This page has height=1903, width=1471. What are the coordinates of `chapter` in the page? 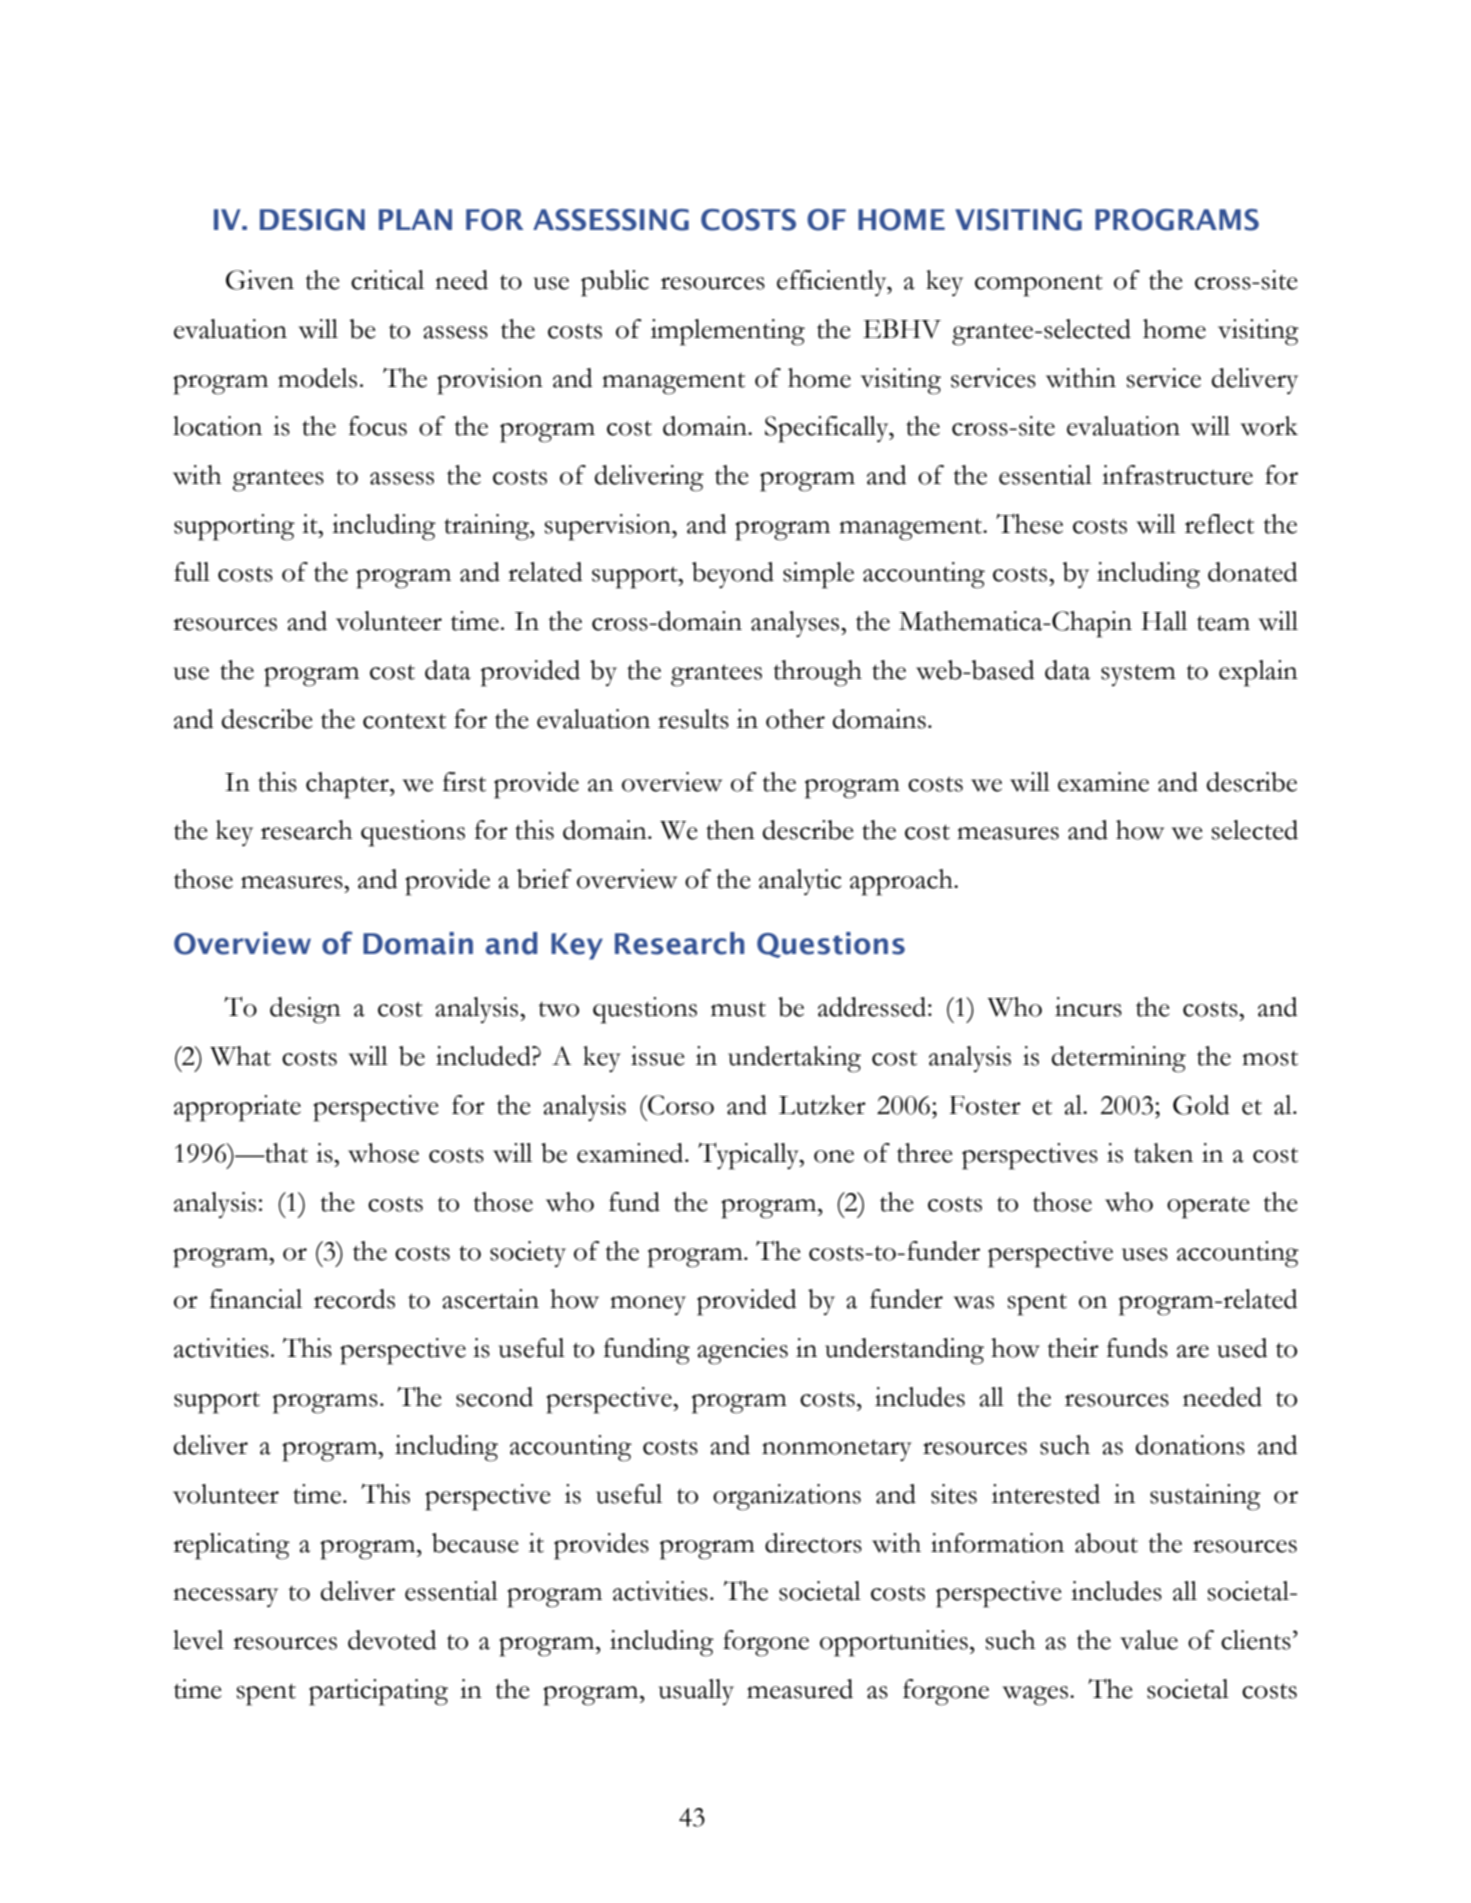 It's located at (348, 785).
